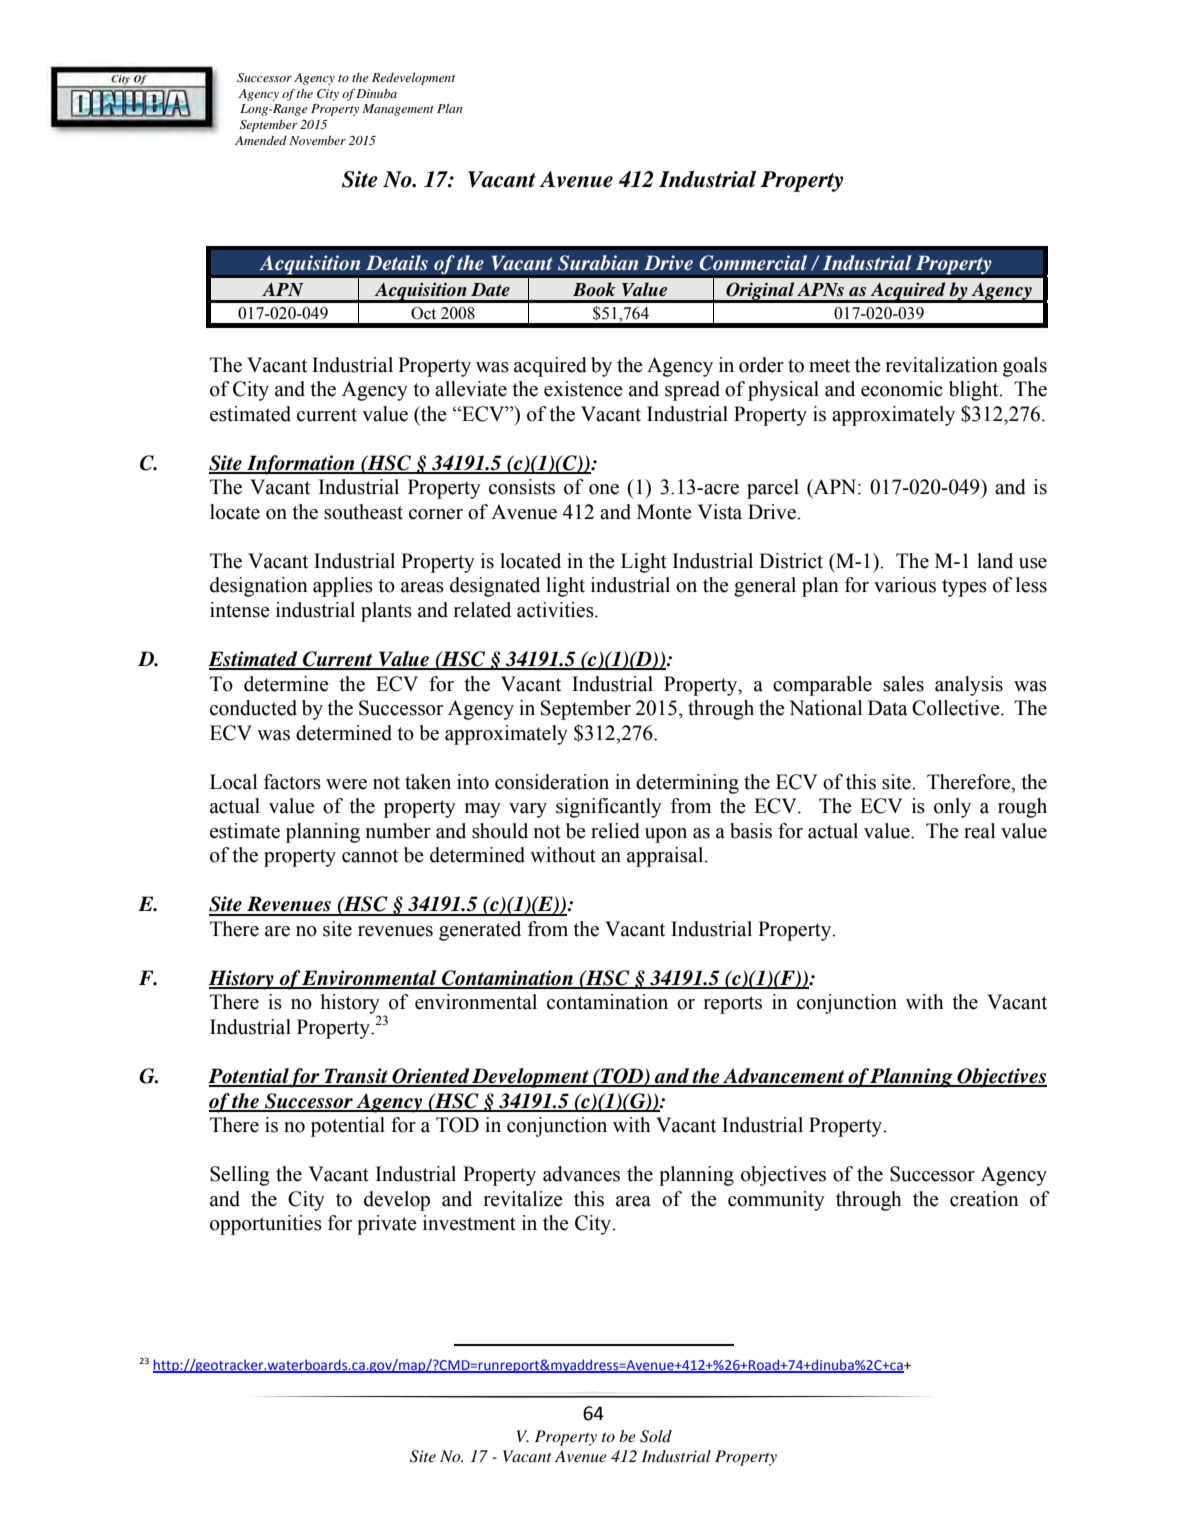 The width and height of the screenshot is (1187, 1536). Describe the element at coordinates (979, 831) in the screenshot. I see `real` at that location.
